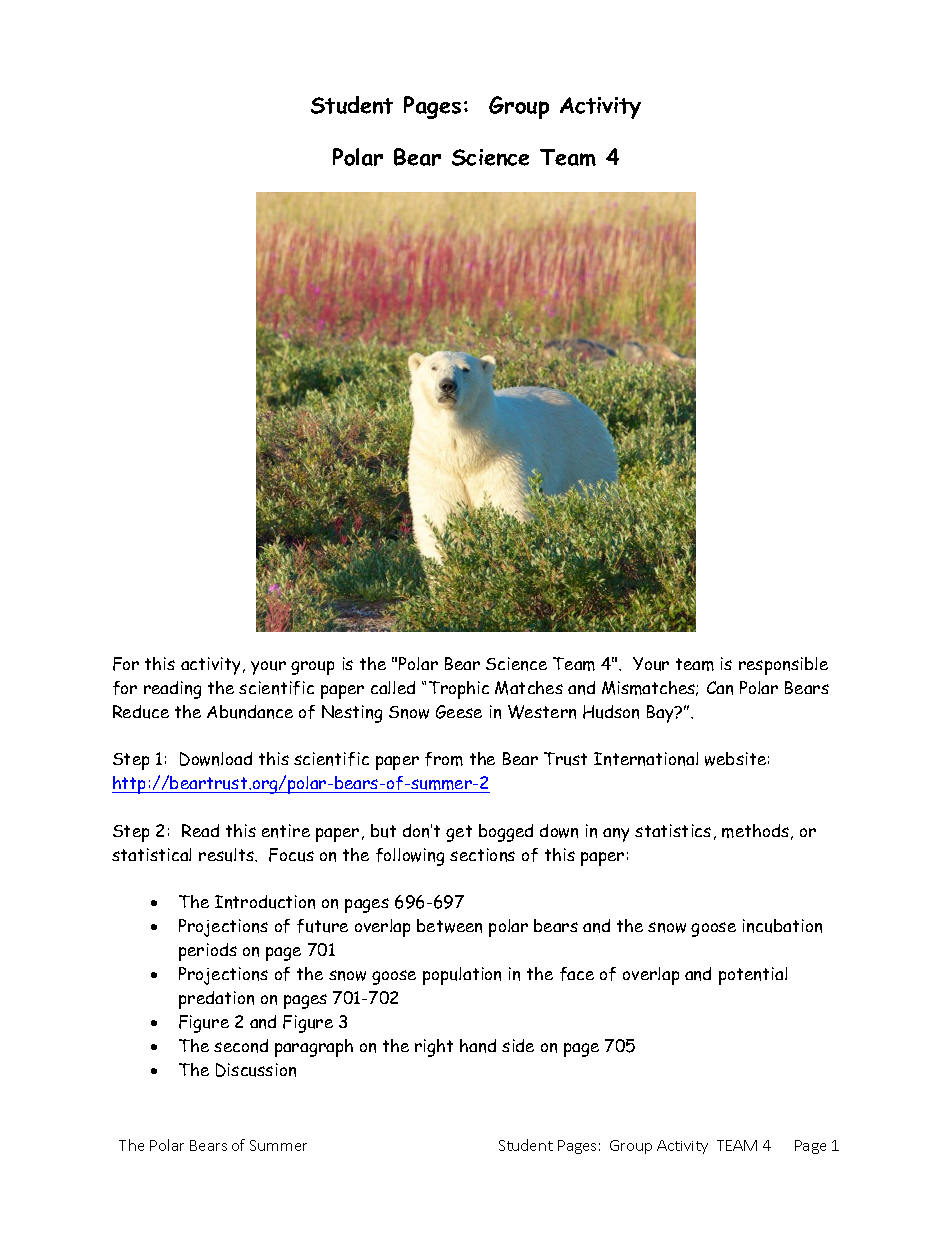  Describe the element at coordinates (478, 1046) in the page. I see `hand` at that location.
